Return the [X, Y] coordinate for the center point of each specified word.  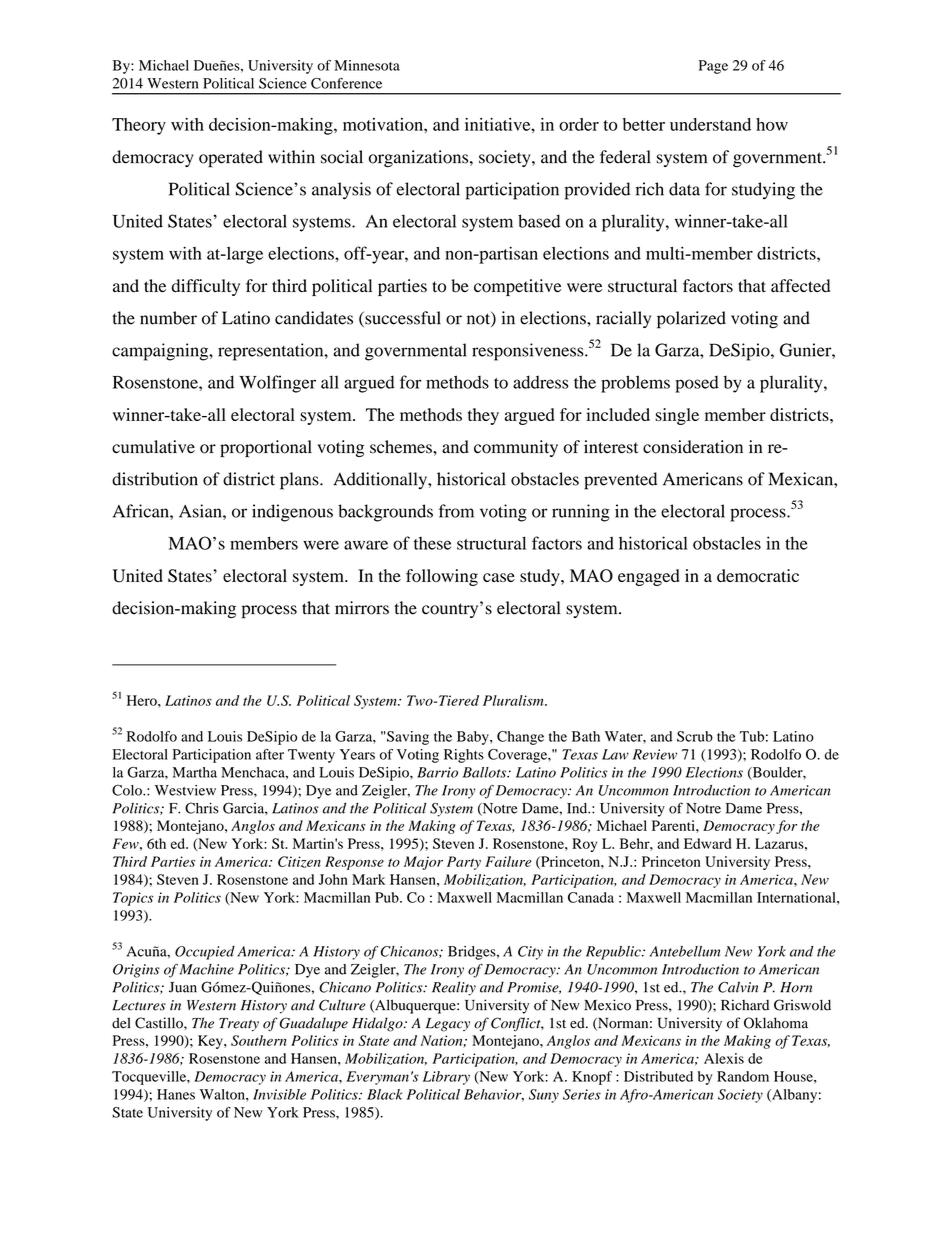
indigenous [292, 513]
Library [446, 1078]
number [168, 318]
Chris [202, 808]
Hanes [176, 1094]
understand [710, 124]
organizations [420, 158]
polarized [691, 320]
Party [464, 863]
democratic [758, 576]
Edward [707, 843]
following [442, 577]
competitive [518, 287]
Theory [139, 126]
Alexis [724, 1058]
